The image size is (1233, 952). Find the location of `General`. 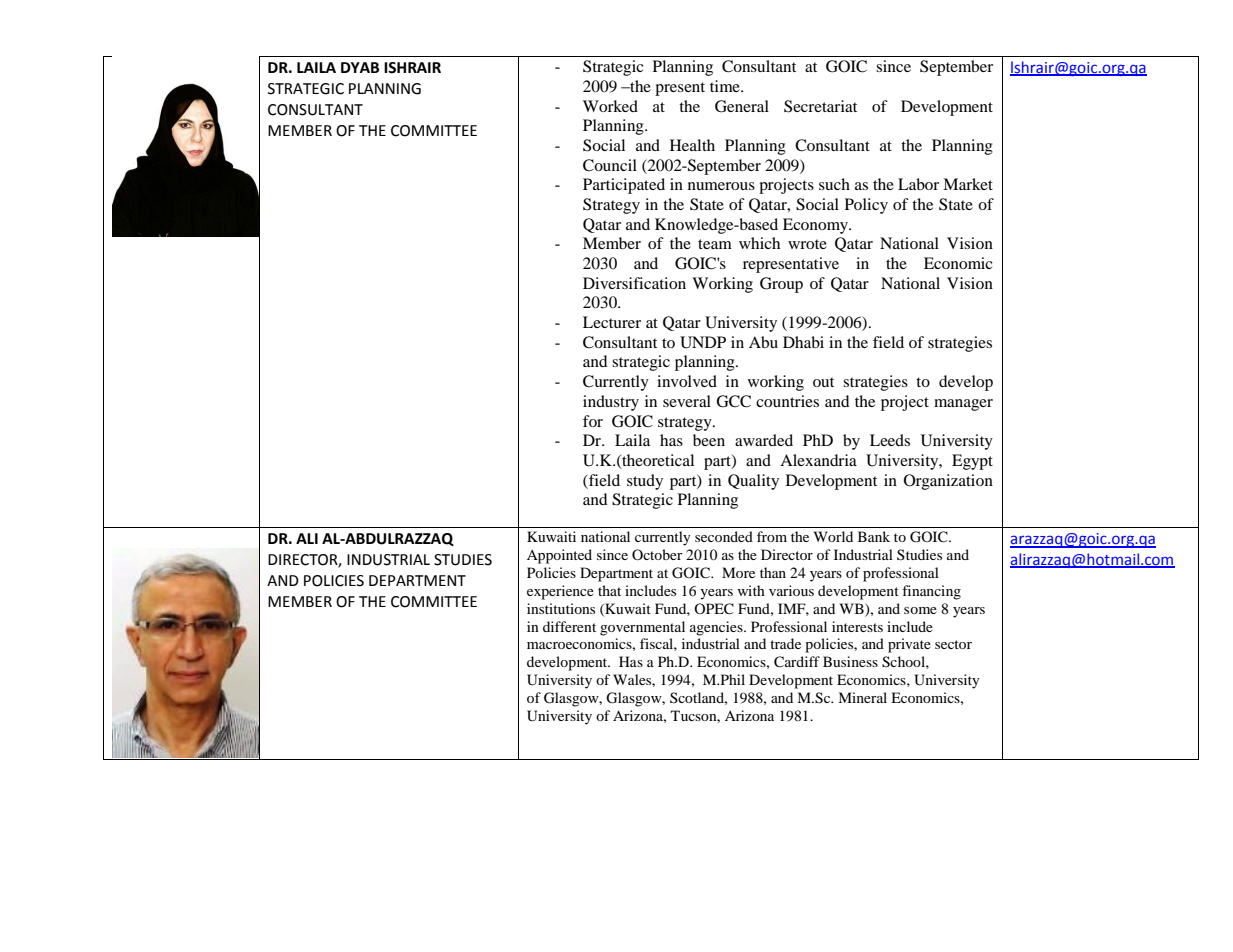

General is located at coordinates (742, 106).
